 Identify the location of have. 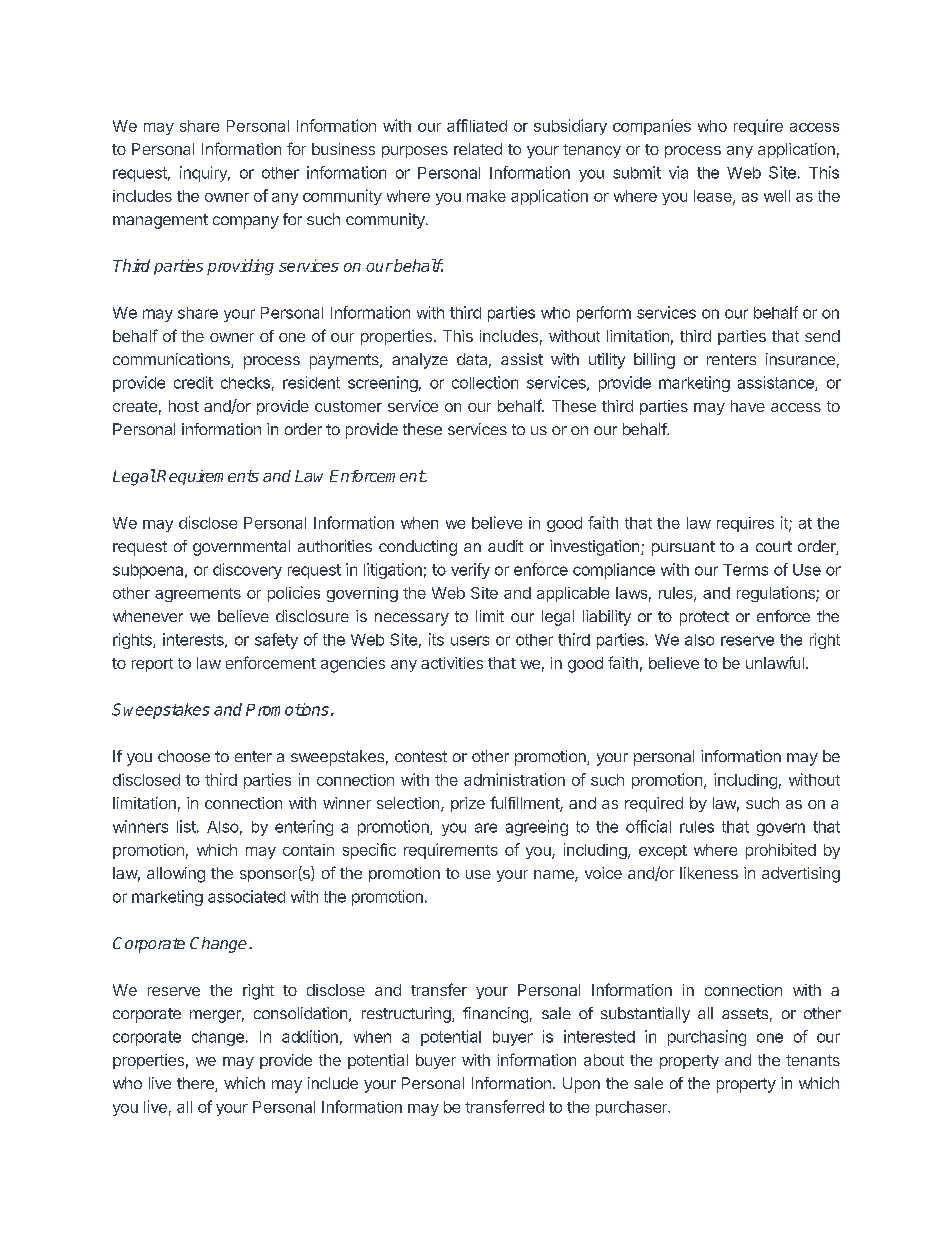
(748, 406).
